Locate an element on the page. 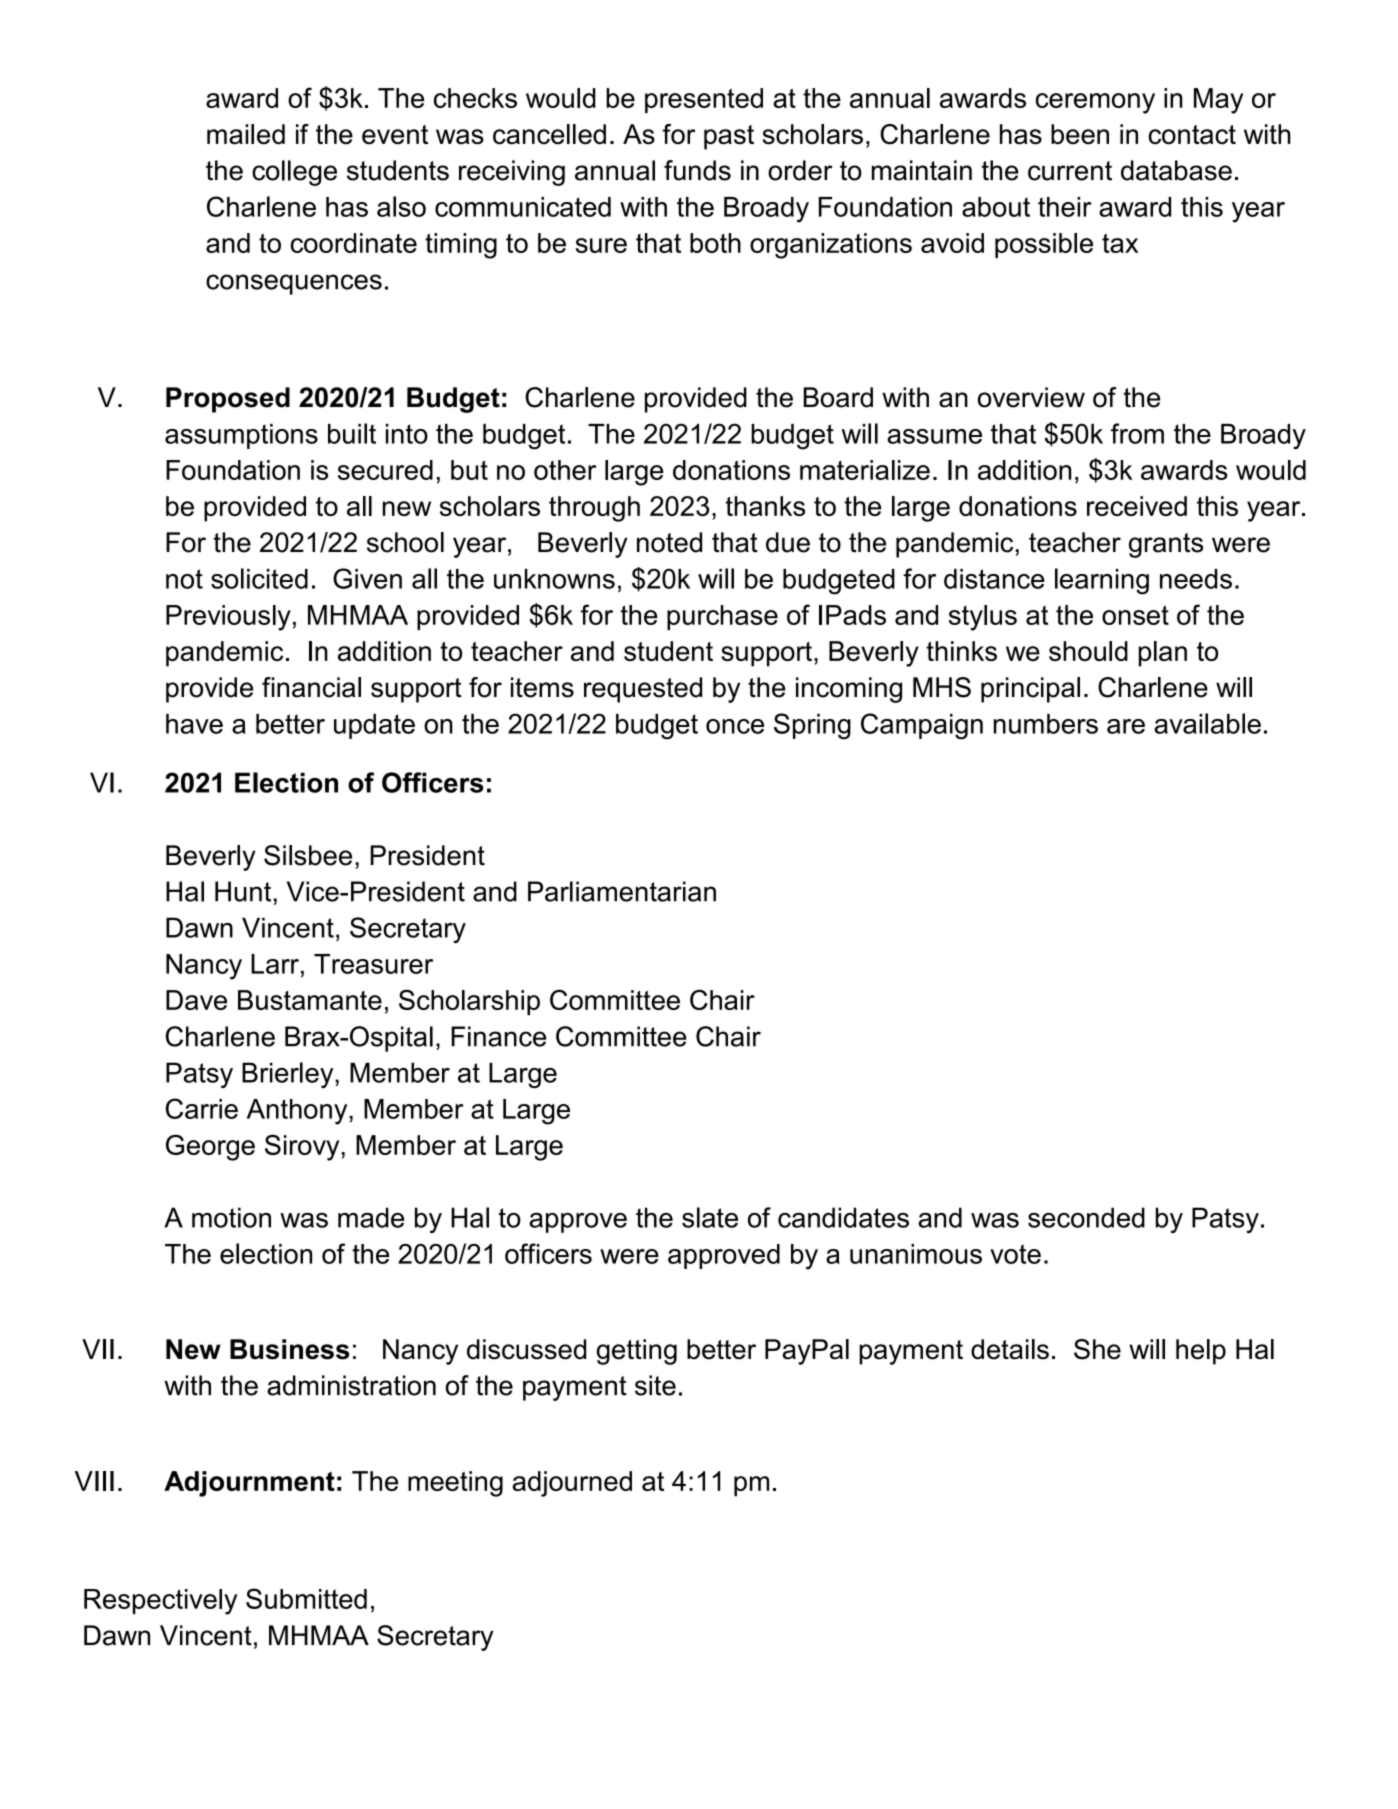 This page has width=1398, height=1809. Previously is located at coordinates (228, 618).
